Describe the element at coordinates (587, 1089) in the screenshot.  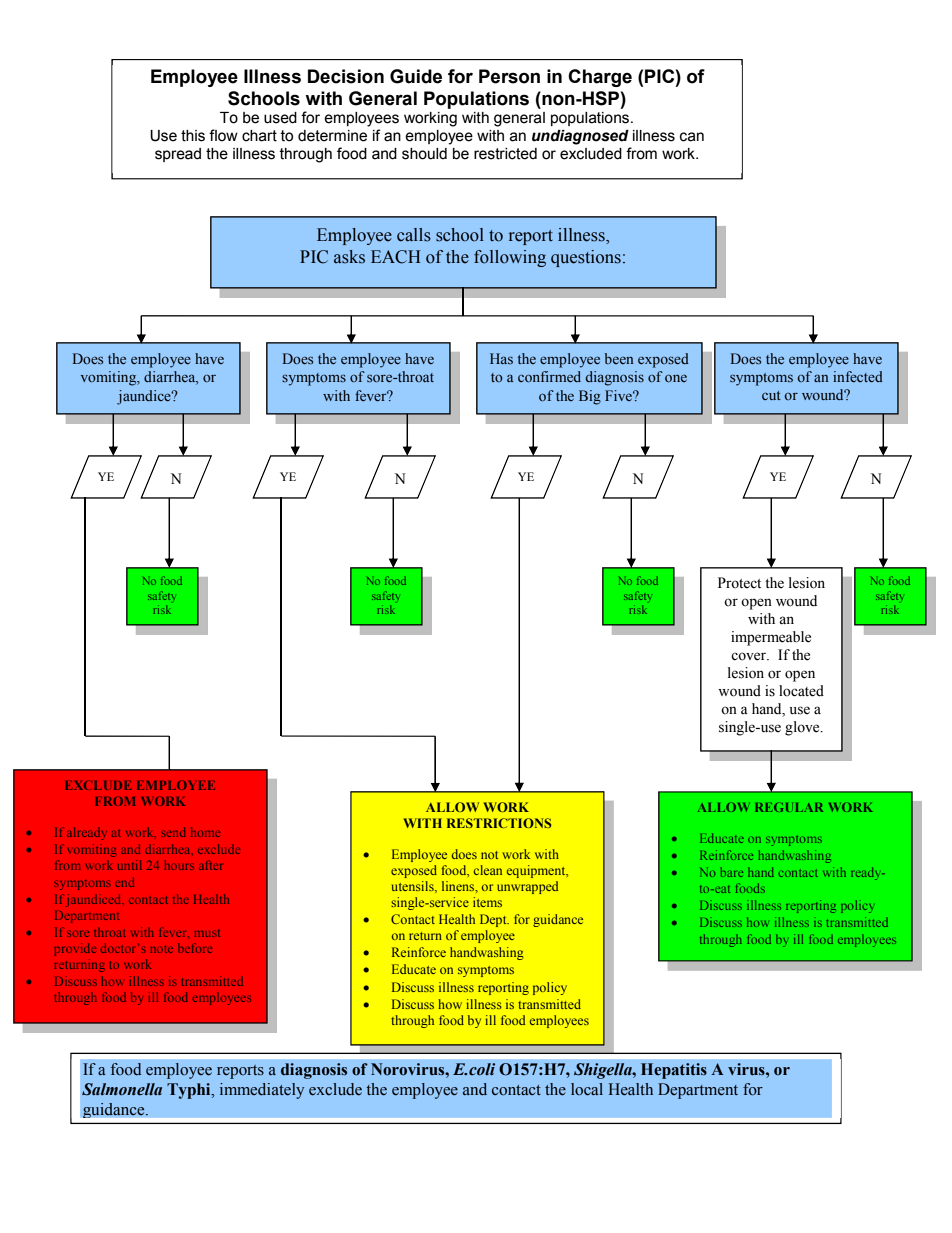
I see `local` at that location.
